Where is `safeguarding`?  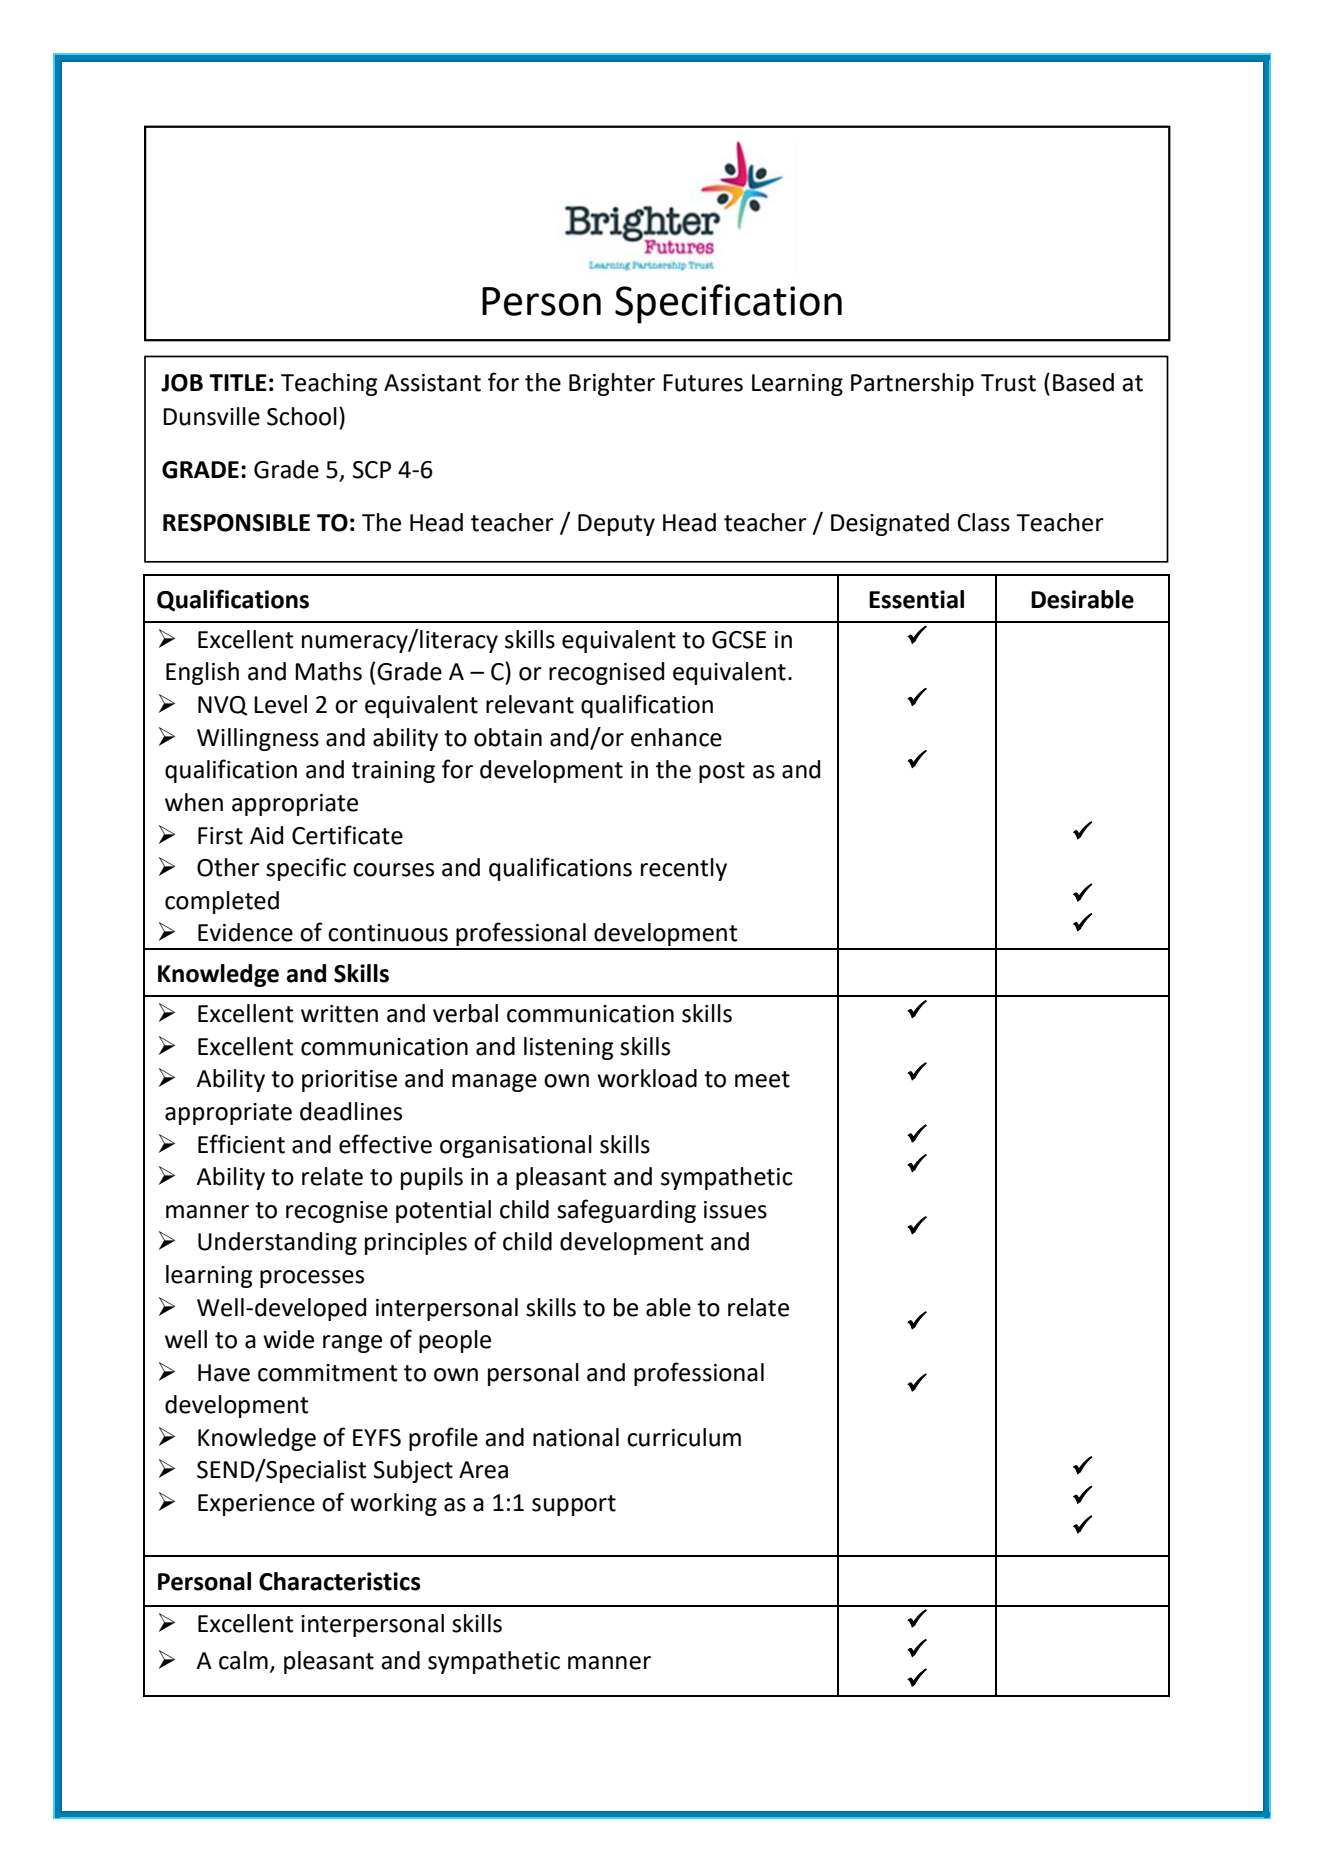 safeguarding is located at coordinates (626, 1211).
